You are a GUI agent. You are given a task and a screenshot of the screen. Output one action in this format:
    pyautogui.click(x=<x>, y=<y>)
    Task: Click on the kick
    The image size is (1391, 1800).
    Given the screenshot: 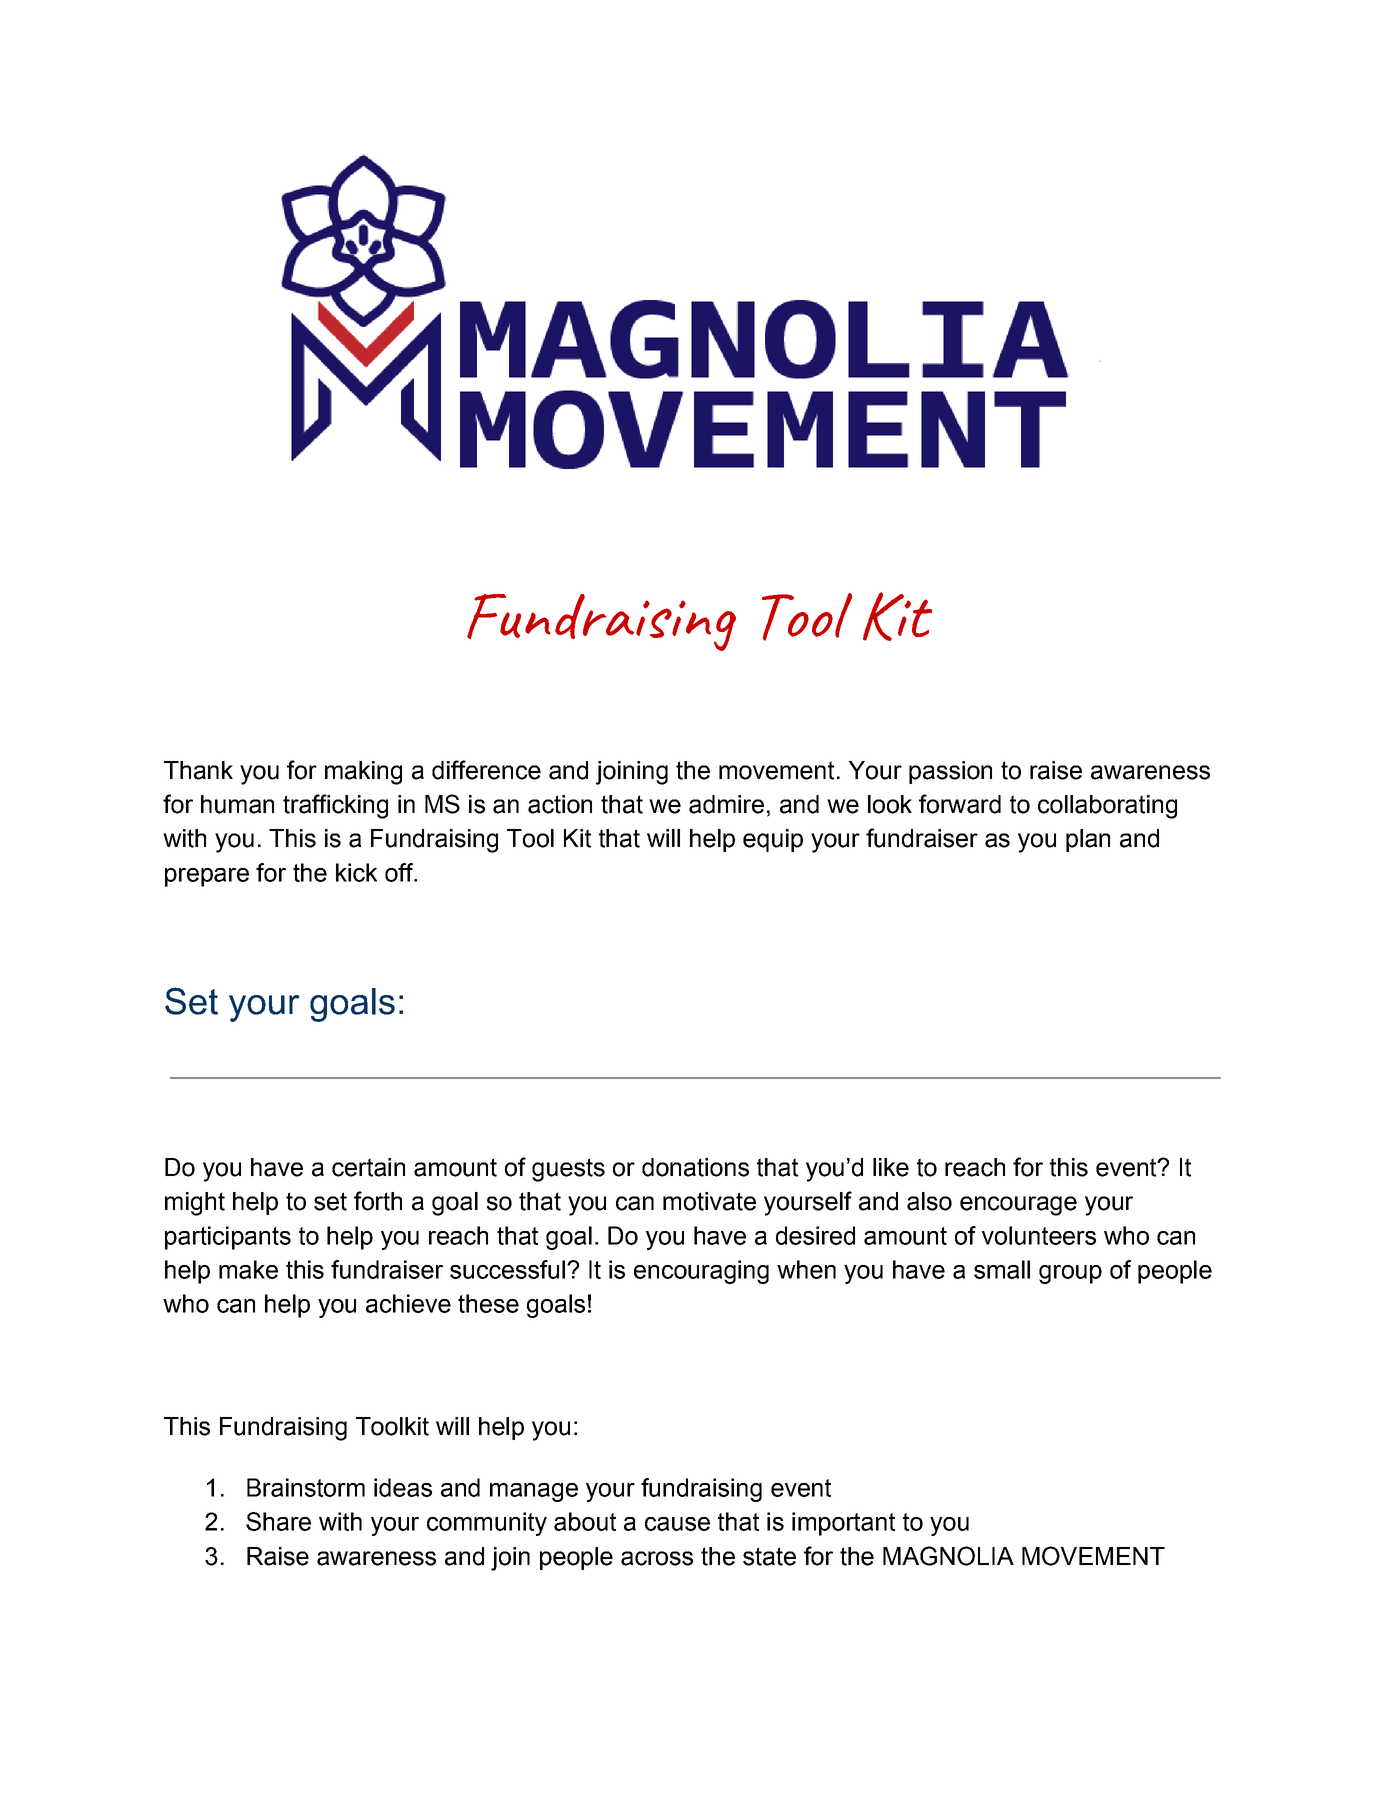 What is the action you would take?
    pyautogui.click(x=356, y=872)
